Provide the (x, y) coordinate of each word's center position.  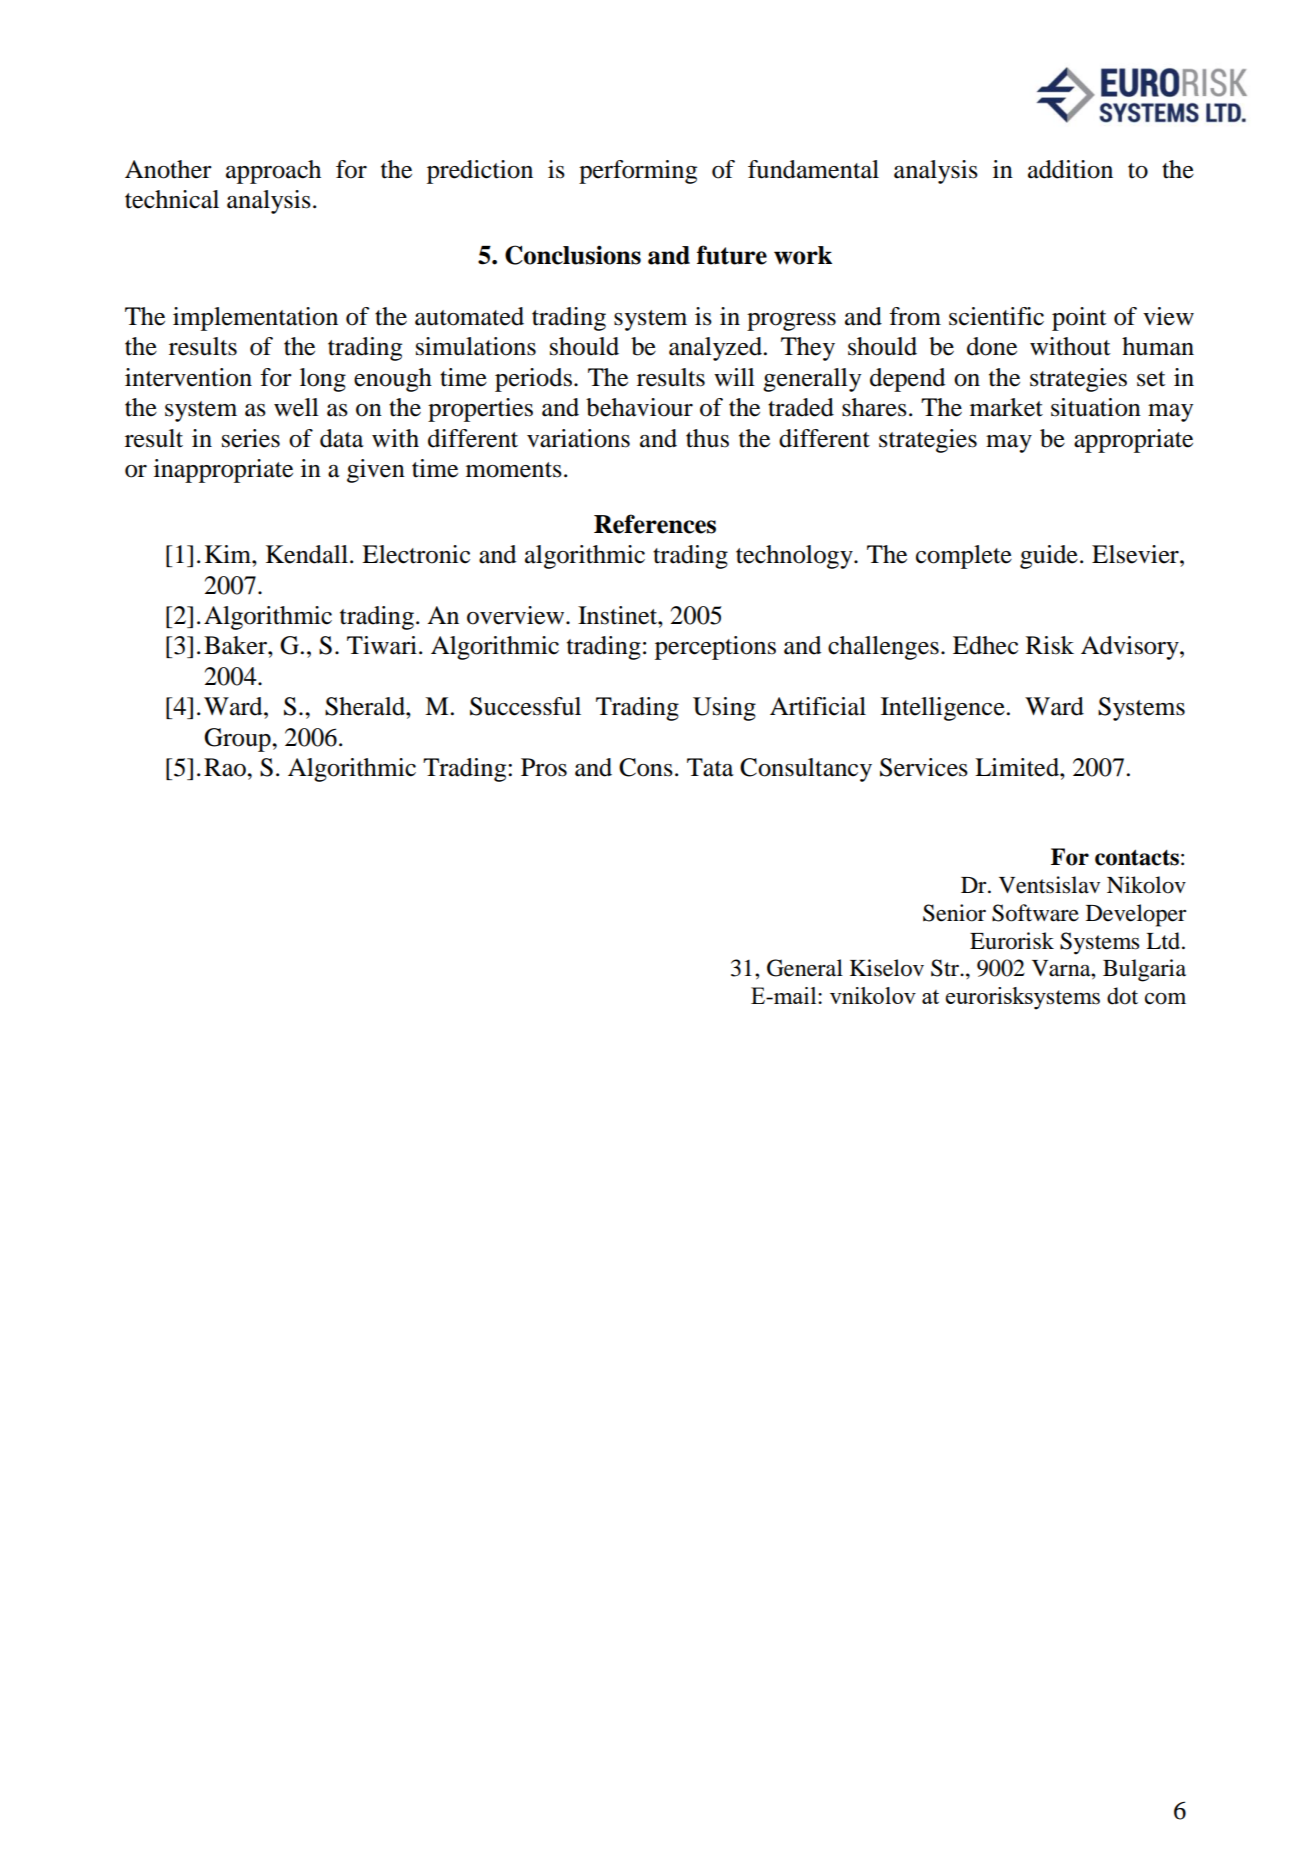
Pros (544, 767)
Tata (710, 767)
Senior (954, 913)
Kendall (307, 554)
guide (1049, 557)
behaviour (639, 407)
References (655, 524)
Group (238, 740)
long (323, 380)
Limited (1018, 767)
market (1006, 407)
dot (1122, 996)
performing (638, 172)
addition (1070, 169)
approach (273, 172)
